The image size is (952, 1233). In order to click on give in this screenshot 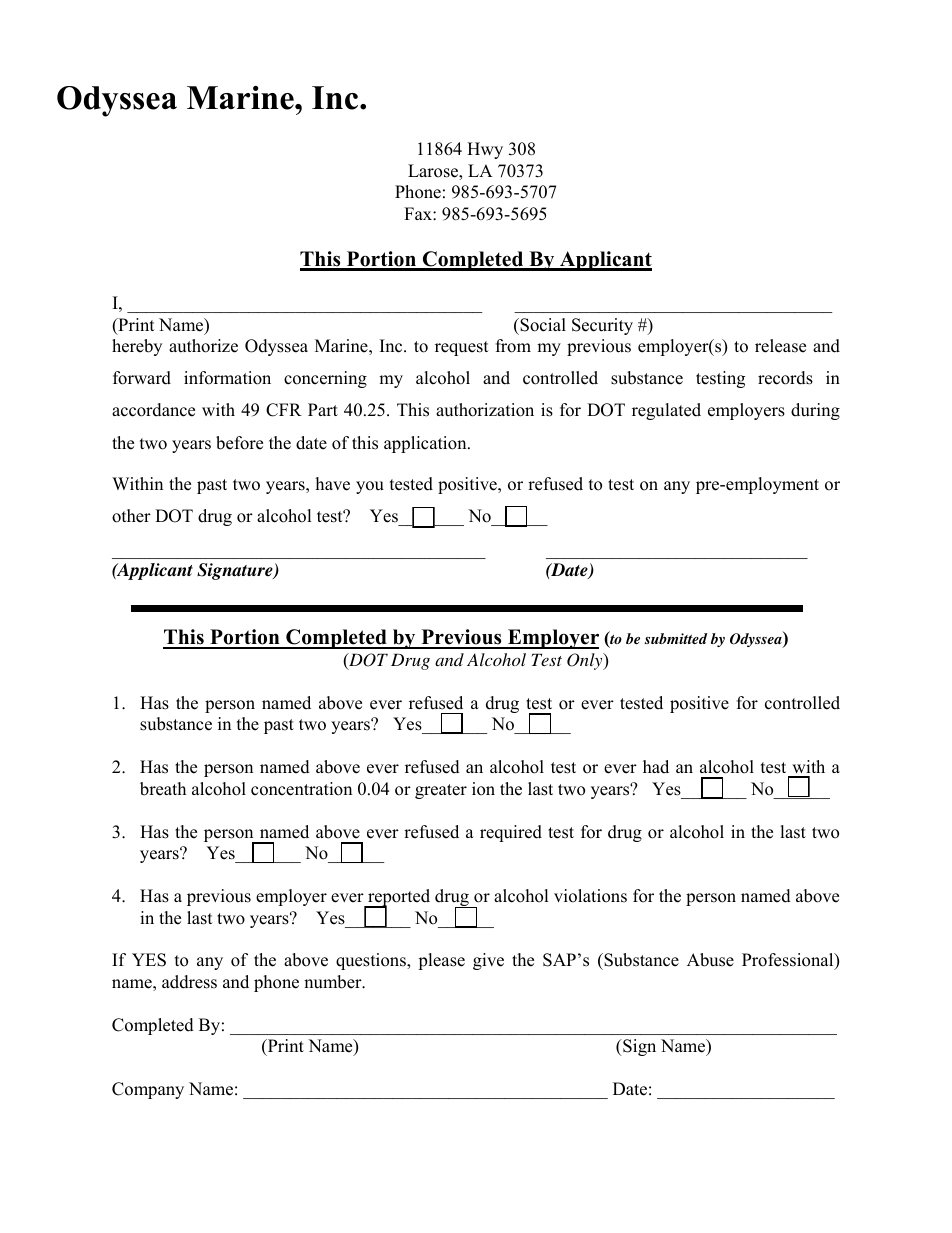, I will do `click(488, 961)`.
